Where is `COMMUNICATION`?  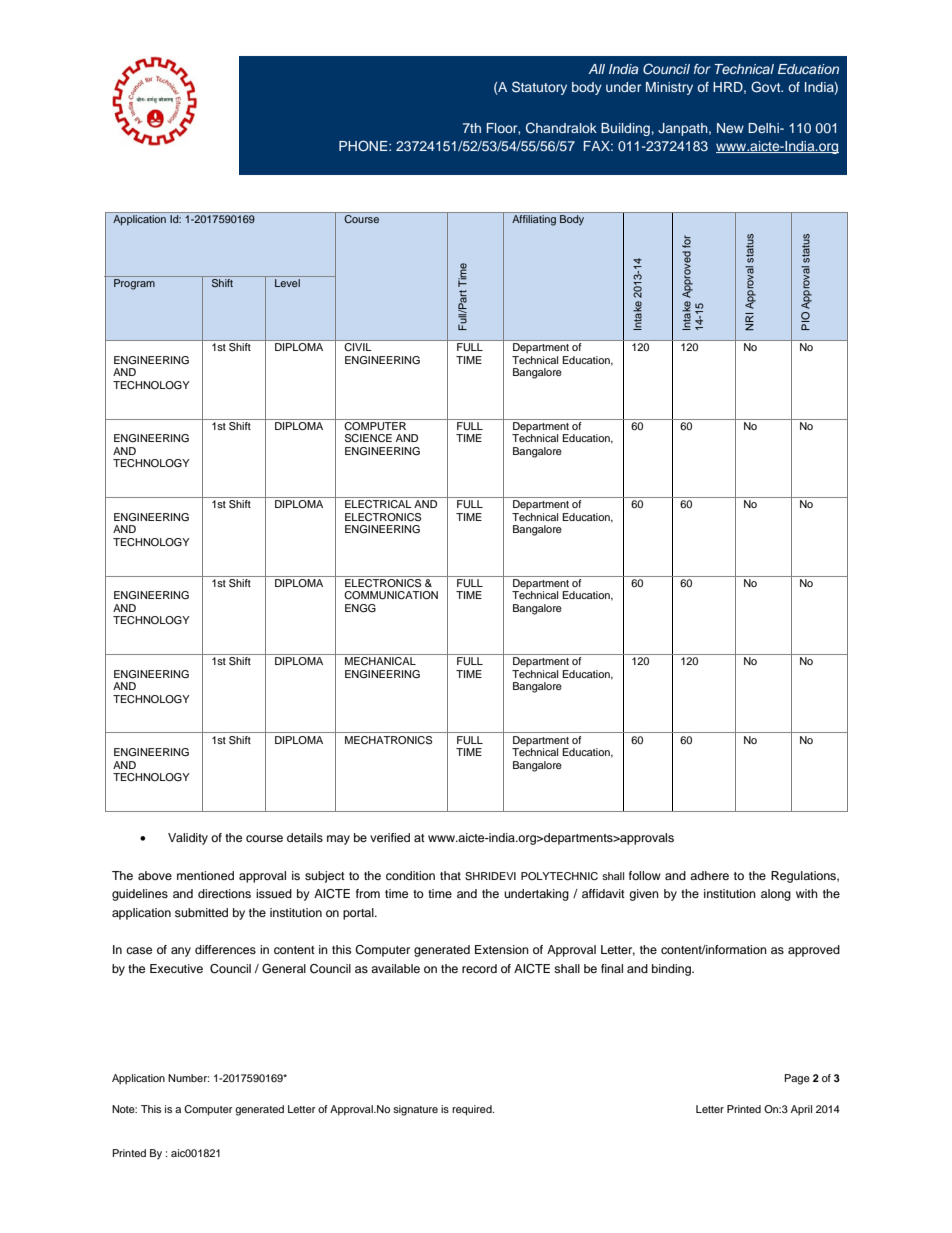 COMMUNICATION is located at coordinates (391, 595).
